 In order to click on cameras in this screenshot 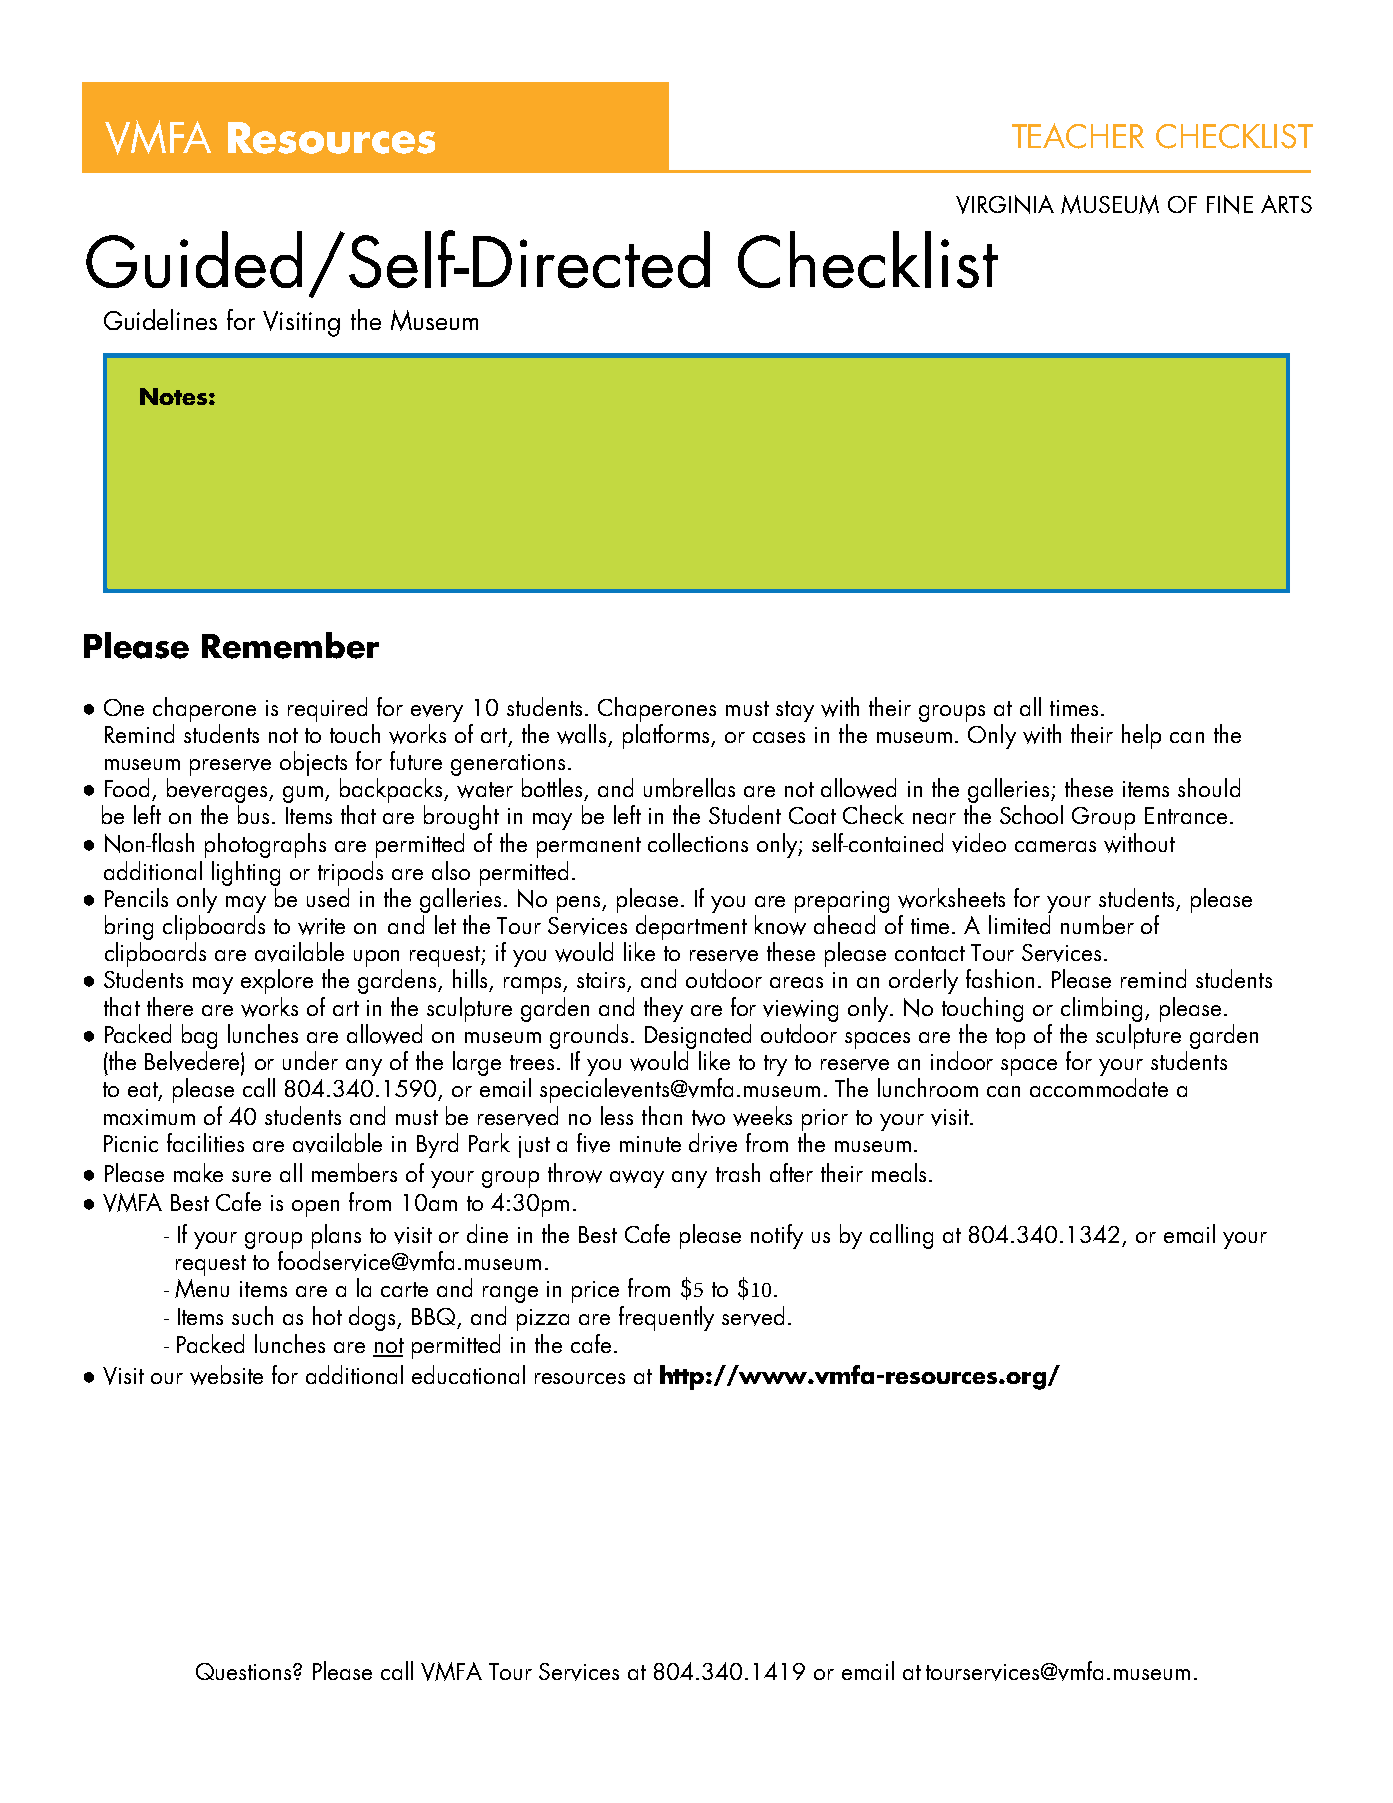, I will do `click(1055, 846)`.
